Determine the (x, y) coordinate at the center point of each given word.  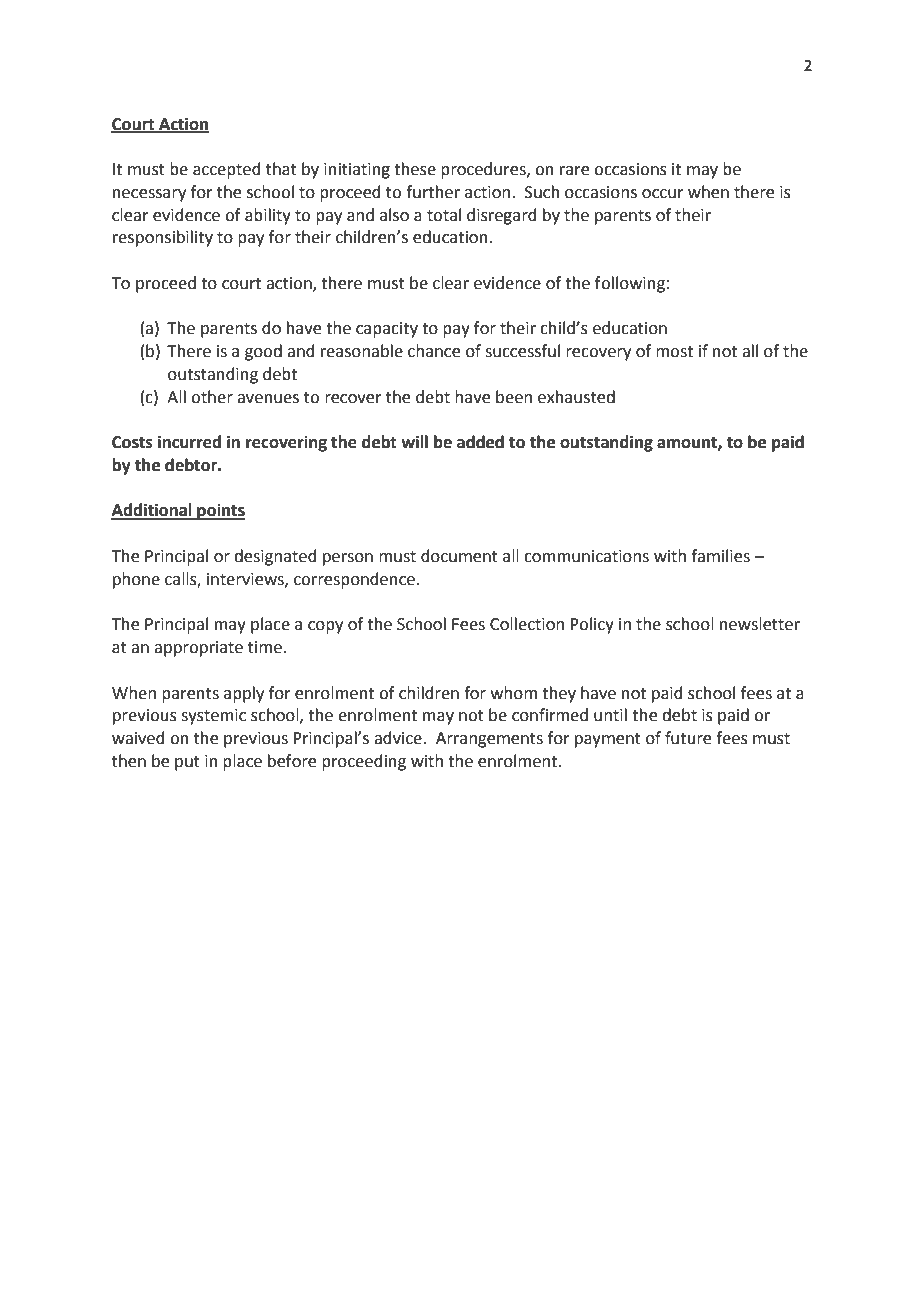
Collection (527, 624)
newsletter (760, 624)
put (187, 763)
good (263, 352)
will (414, 441)
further (433, 192)
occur (663, 194)
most (674, 352)
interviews (246, 580)
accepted (227, 170)
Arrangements (489, 740)
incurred (189, 442)
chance (434, 351)
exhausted (576, 397)
